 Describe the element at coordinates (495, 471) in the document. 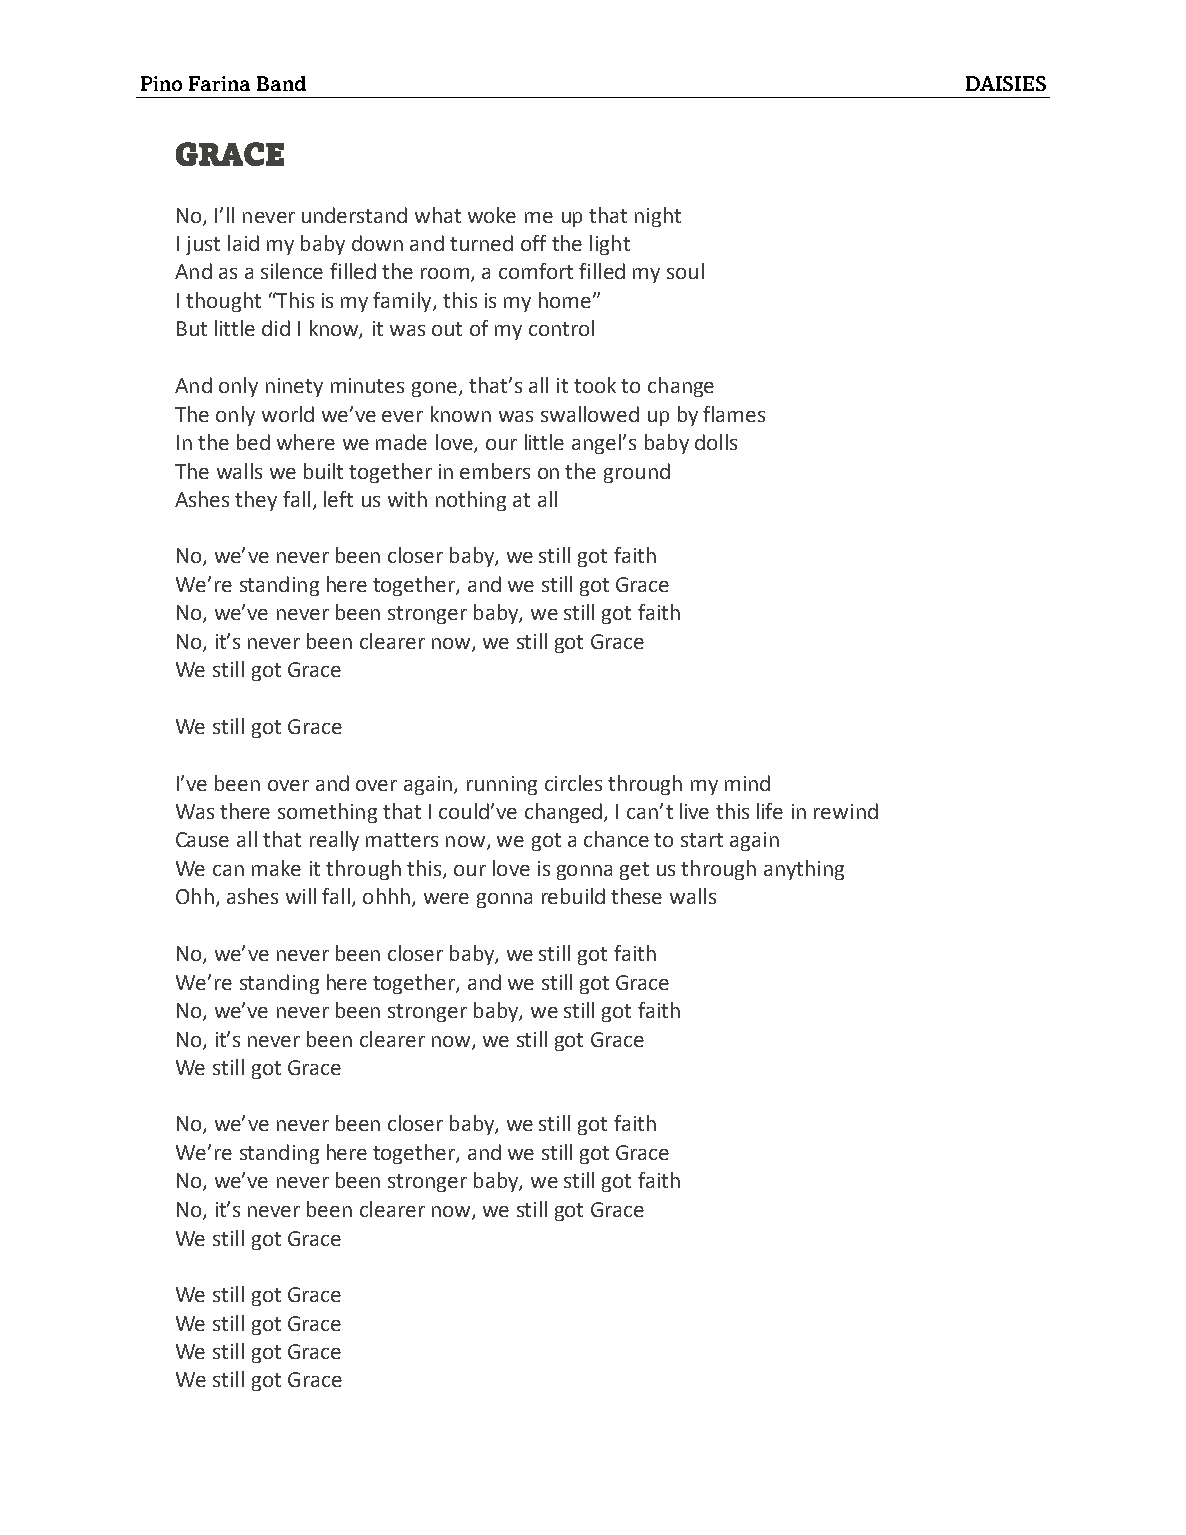

I see `embers` at that location.
